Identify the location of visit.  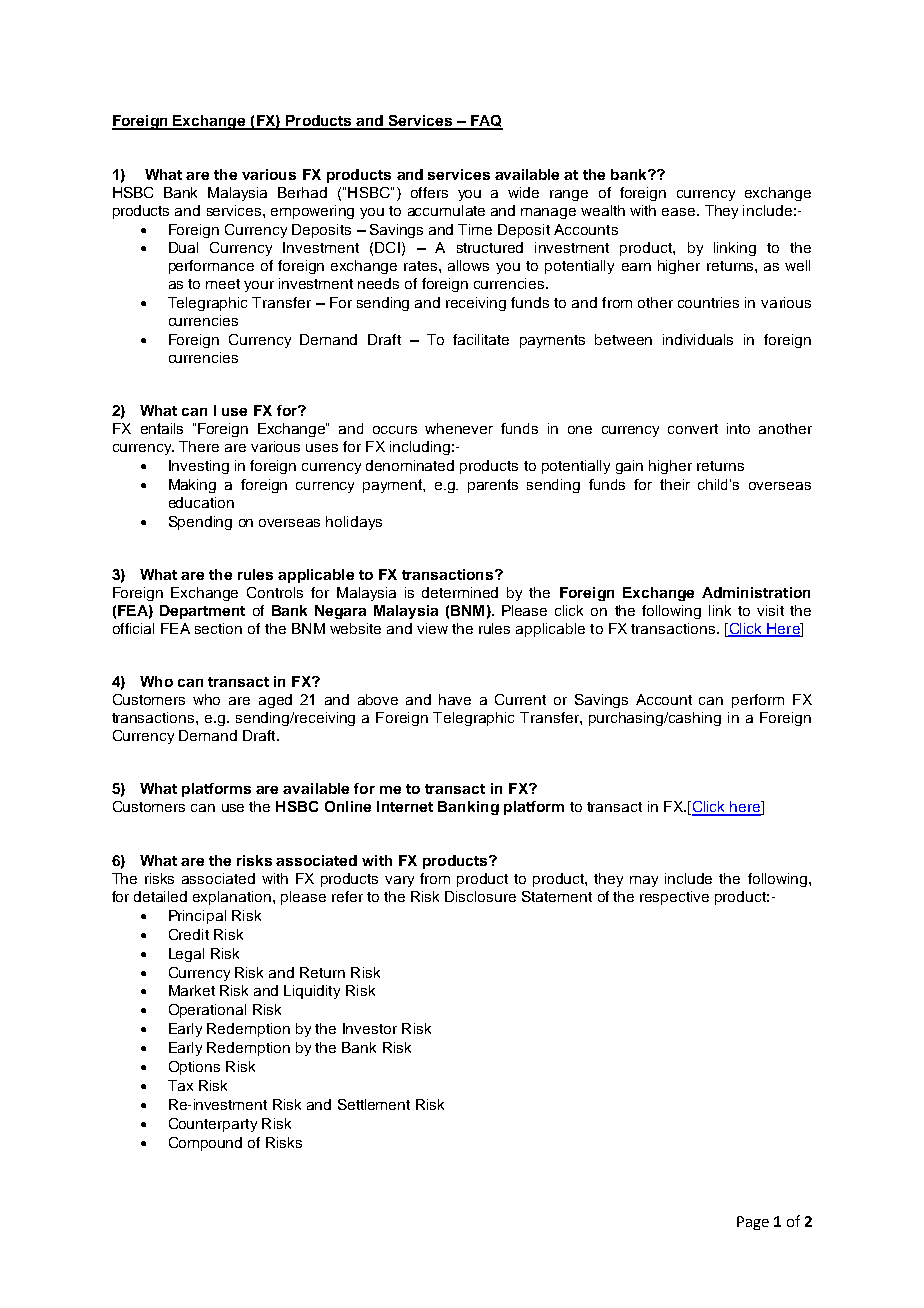
(770, 610).
